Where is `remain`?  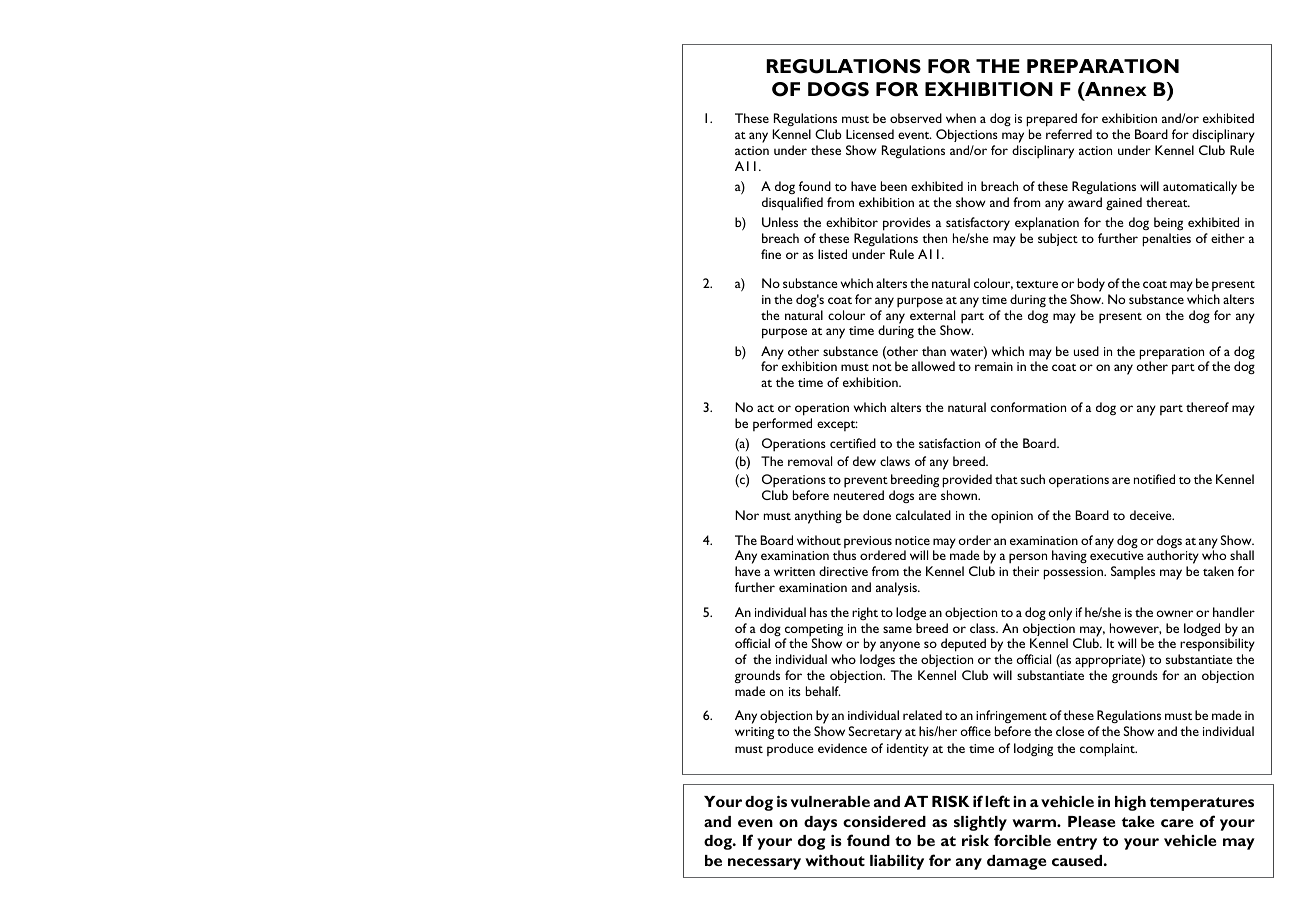 remain is located at coordinates (994, 366).
